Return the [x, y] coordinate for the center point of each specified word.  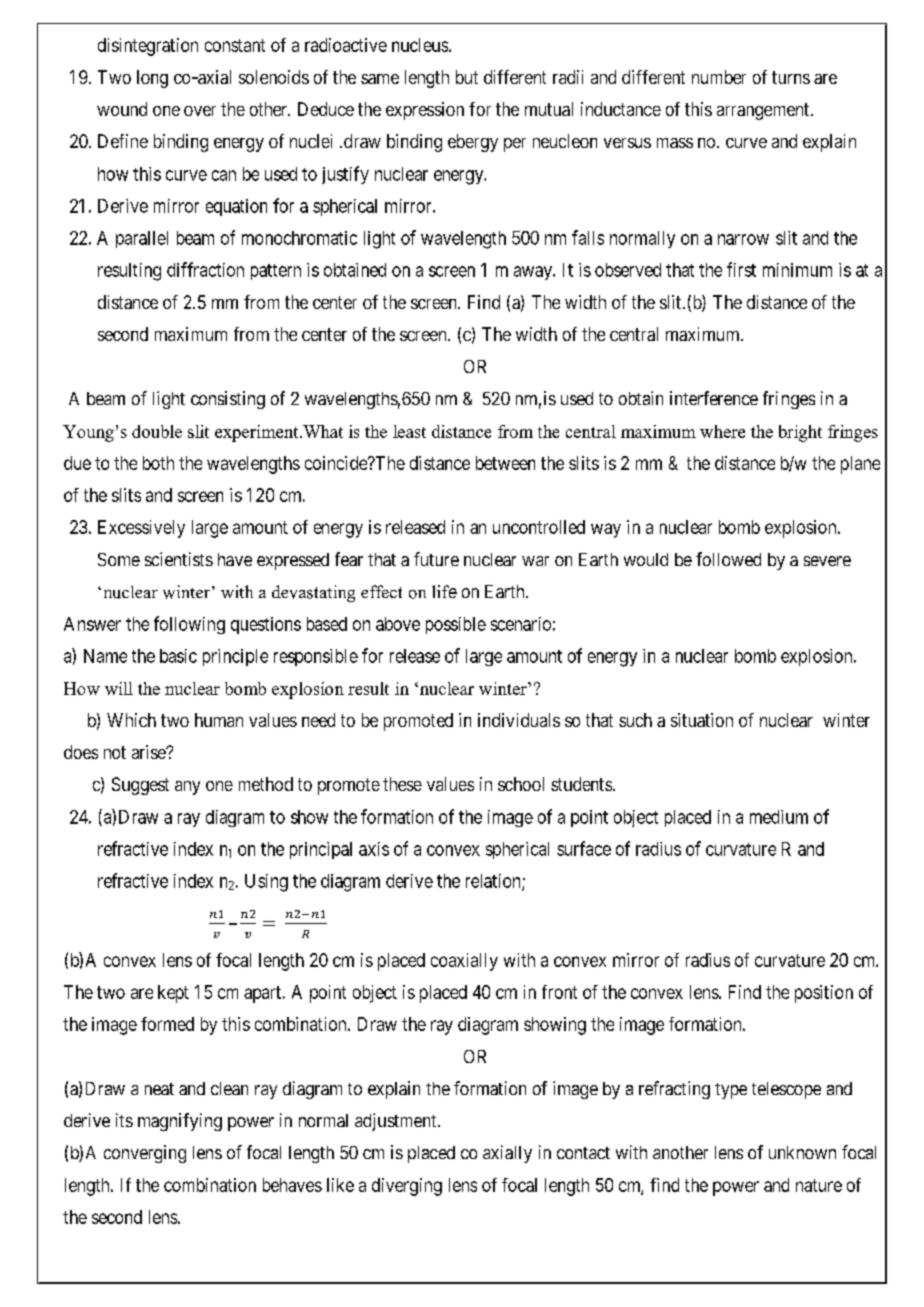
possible [456, 625]
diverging [407, 1187]
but [467, 77]
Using [266, 883]
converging [145, 1154]
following [189, 625]
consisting [228, 400]
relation [494, 882]
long [152, 79]
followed [728, 559]
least [409, 431]
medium [779, 817]
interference [714, 398]
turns [791, 77]
